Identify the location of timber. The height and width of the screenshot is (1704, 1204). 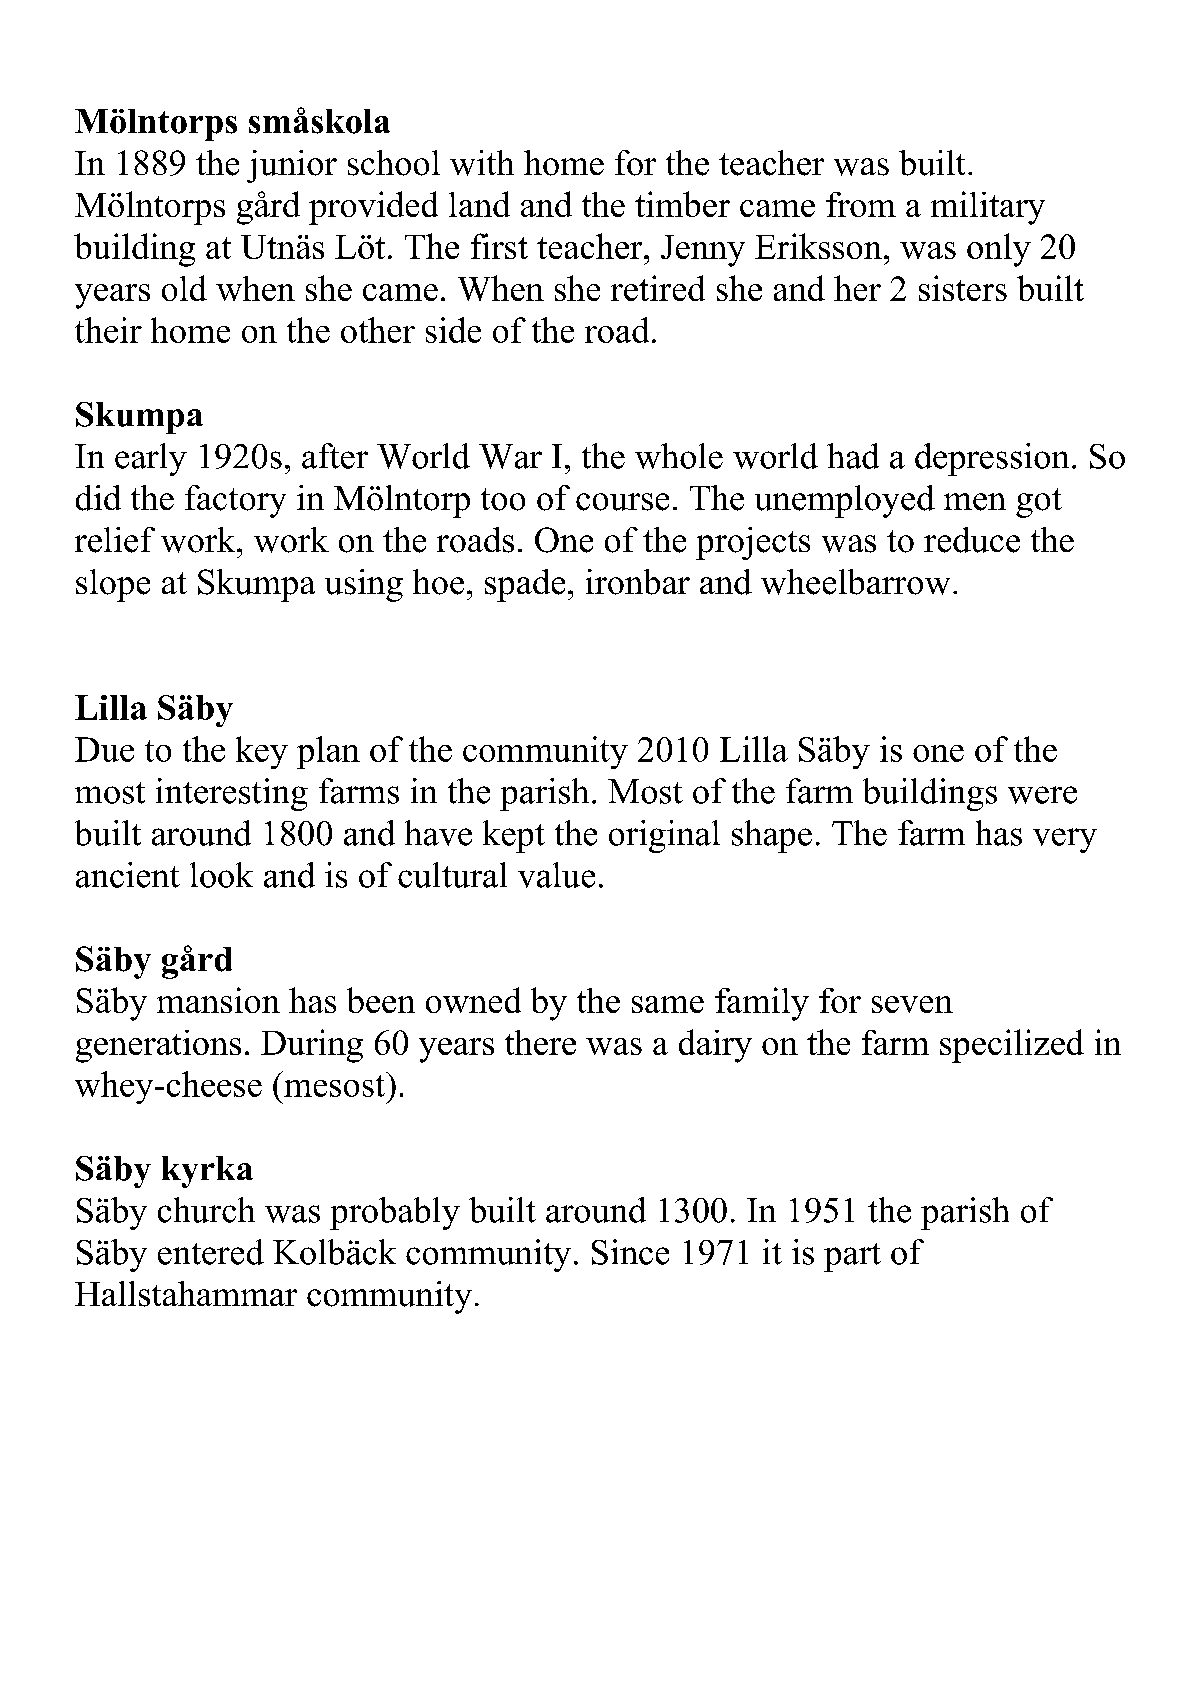
(682, 204).
